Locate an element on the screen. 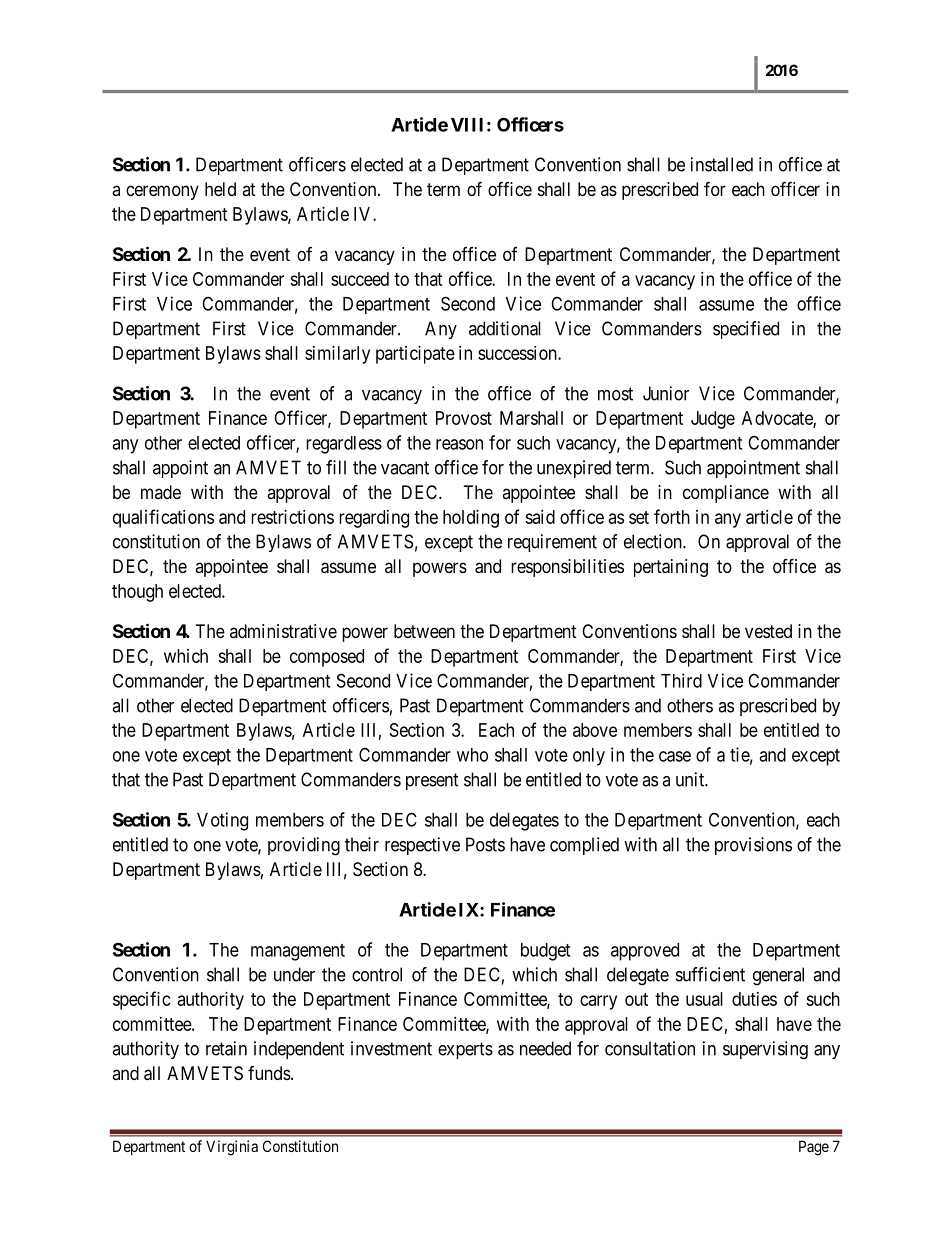 Image resolution: width=952 pixels, height=1233 pixels. Virginia is located at coordinates (232, 1148).
